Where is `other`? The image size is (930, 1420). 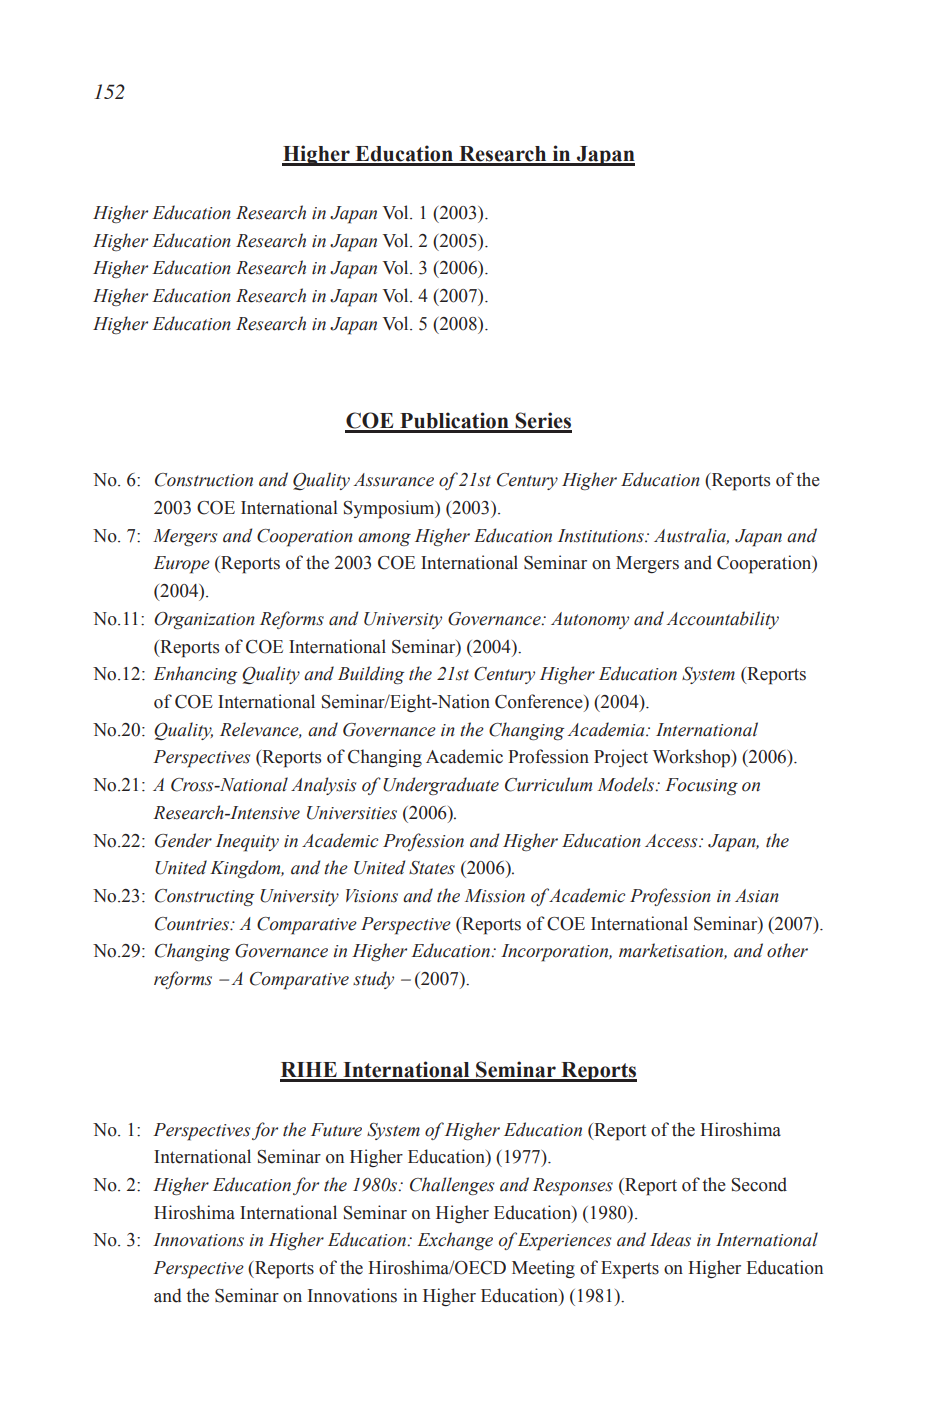 other is located at coordinates (787, 950).
